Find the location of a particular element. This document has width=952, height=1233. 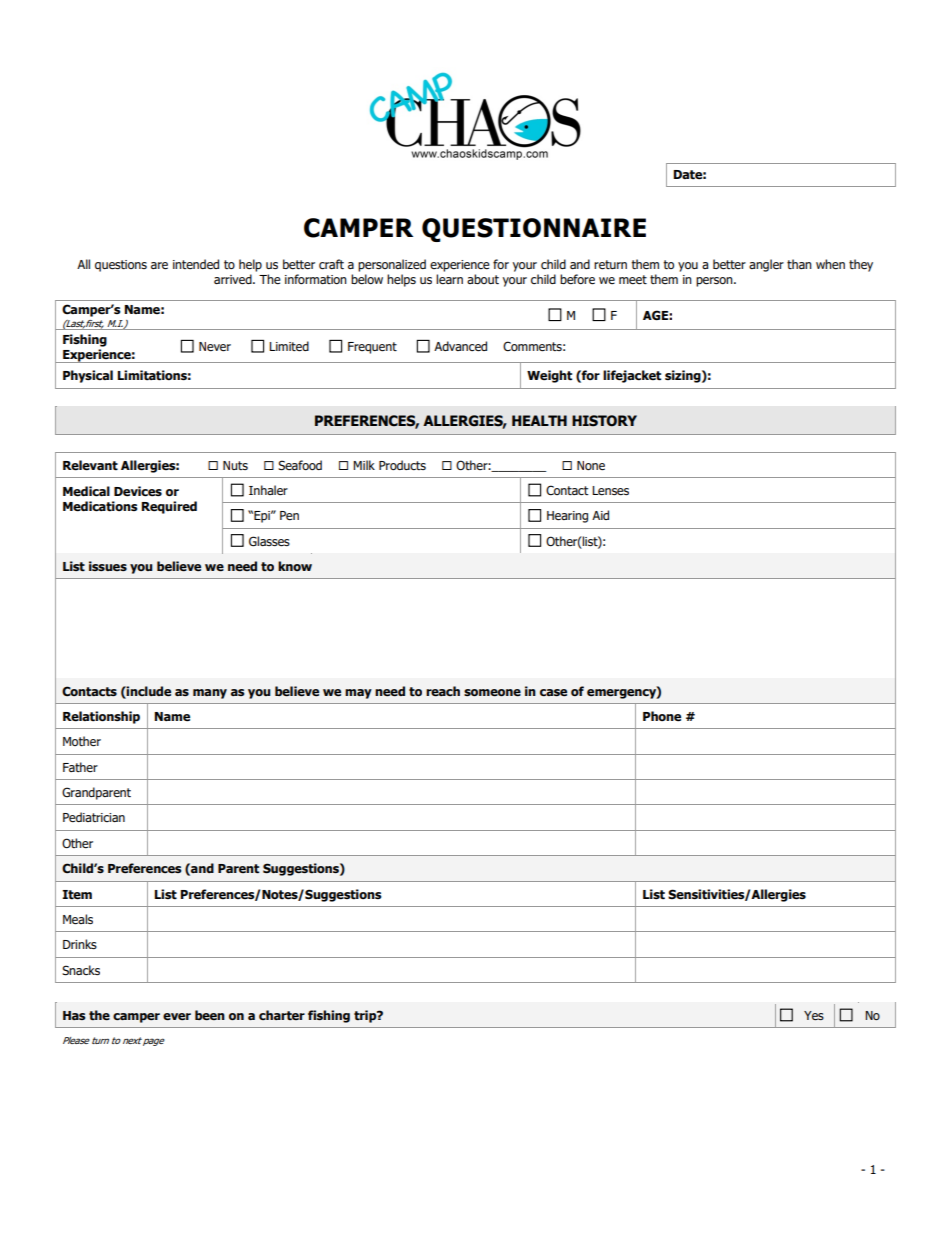

Nuts is located at coordinates (235, 465).
